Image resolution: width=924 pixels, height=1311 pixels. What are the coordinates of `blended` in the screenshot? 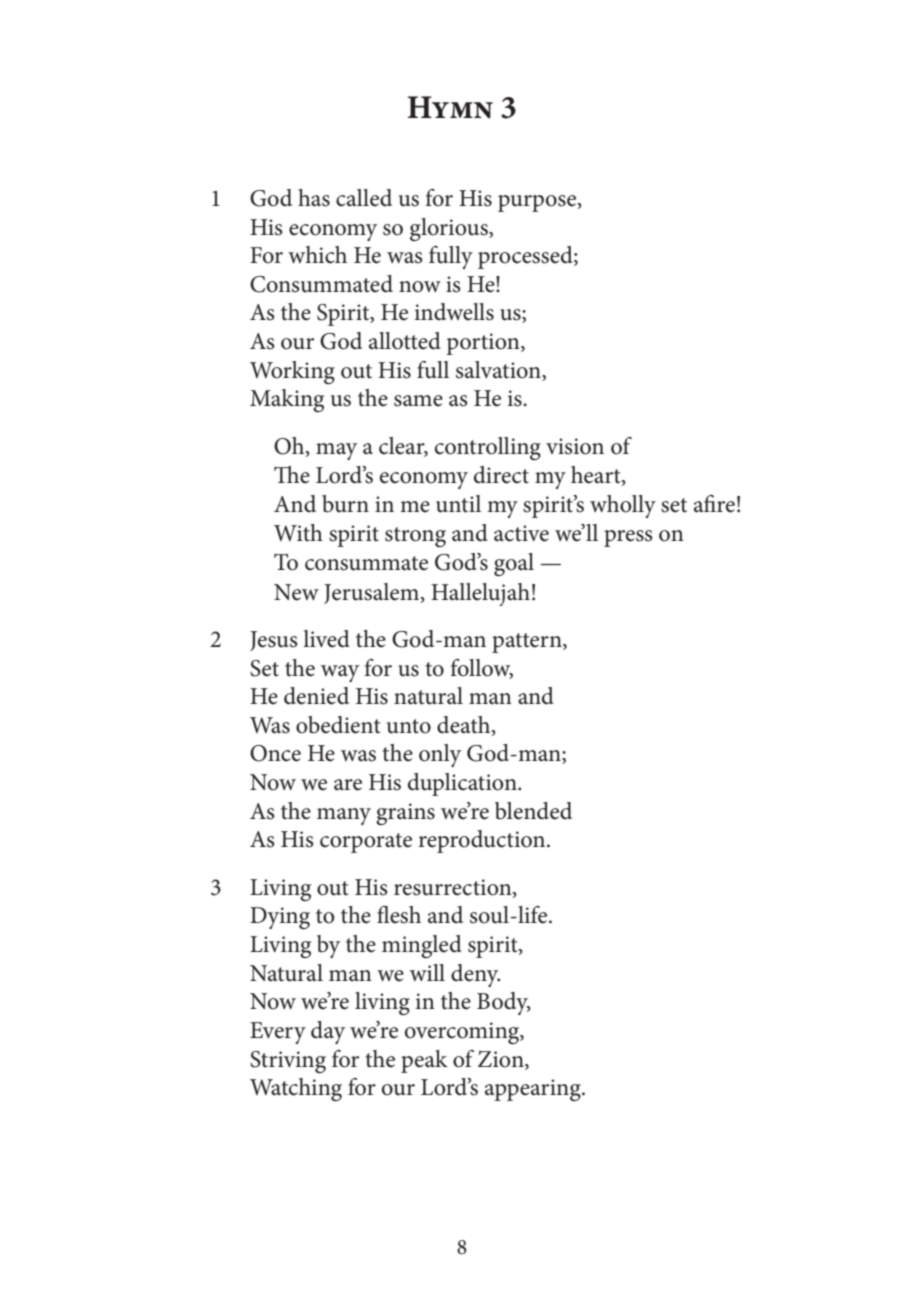 It's located at (533, 811).
